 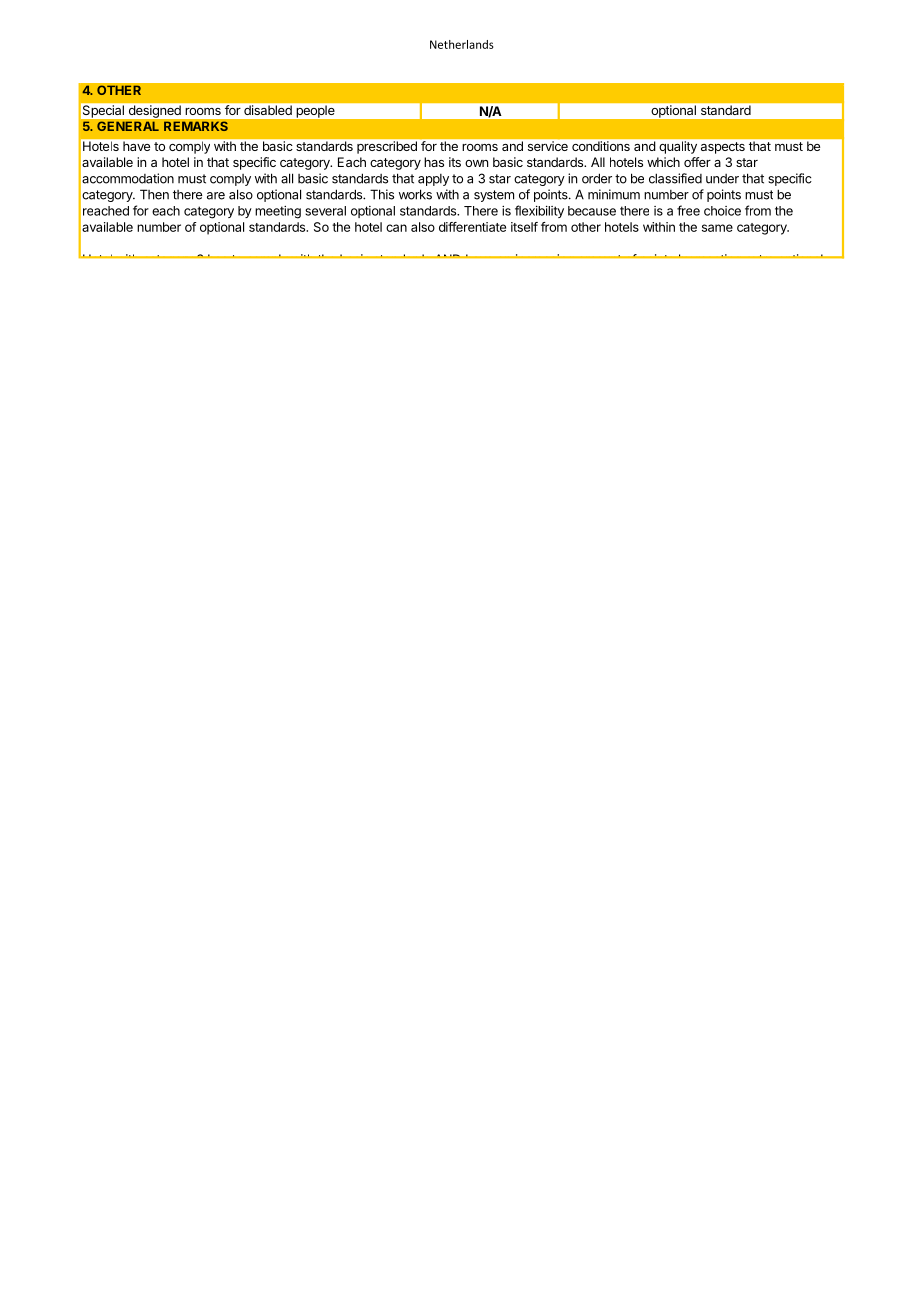 I want to click on which, so click(x=663, y=162).
